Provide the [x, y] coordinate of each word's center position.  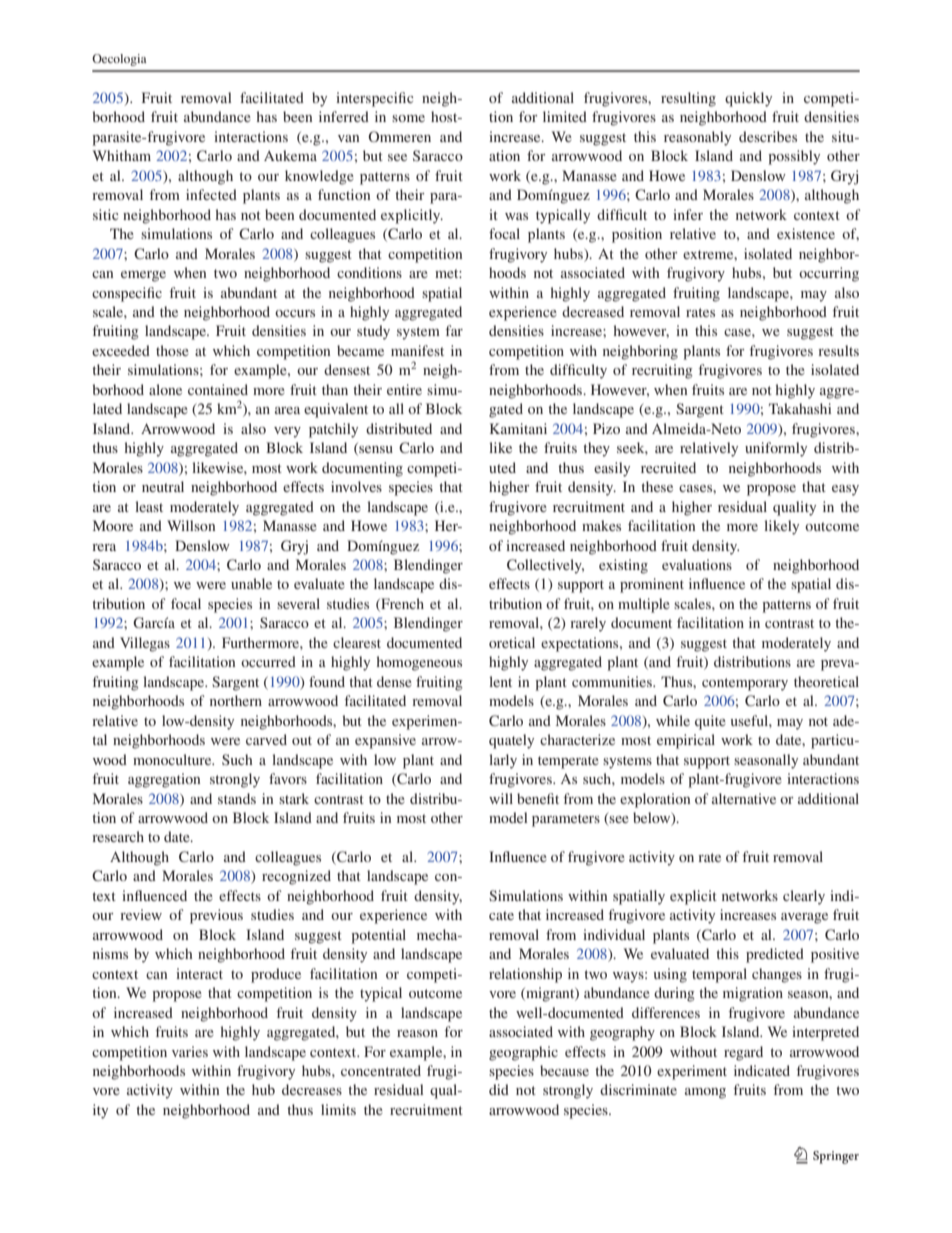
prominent [652, 585]
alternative [744, 798]
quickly [748, 99]
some [408, 118]
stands [237, 798]
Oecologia [119, 60]
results [838, 350]
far [454, 330]
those [172, 350]
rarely [588, 624]
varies [190, 1051]
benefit [538, 798]
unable [251, 583]
